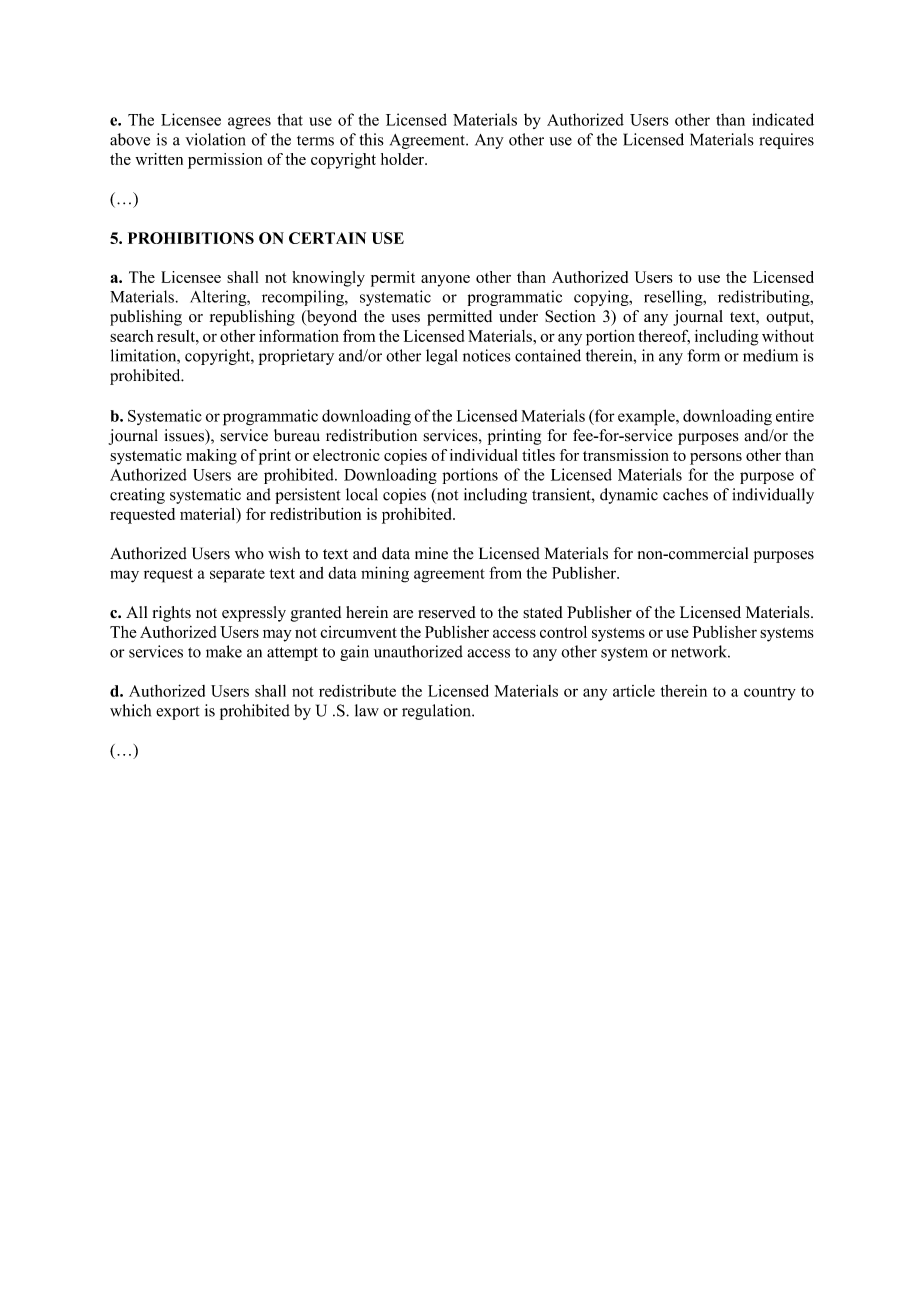 The height and width of the page is (1308, 924). What do you see at coordinates (211, 457) in the page?
I see `making` at bounding box center [211, 457].
